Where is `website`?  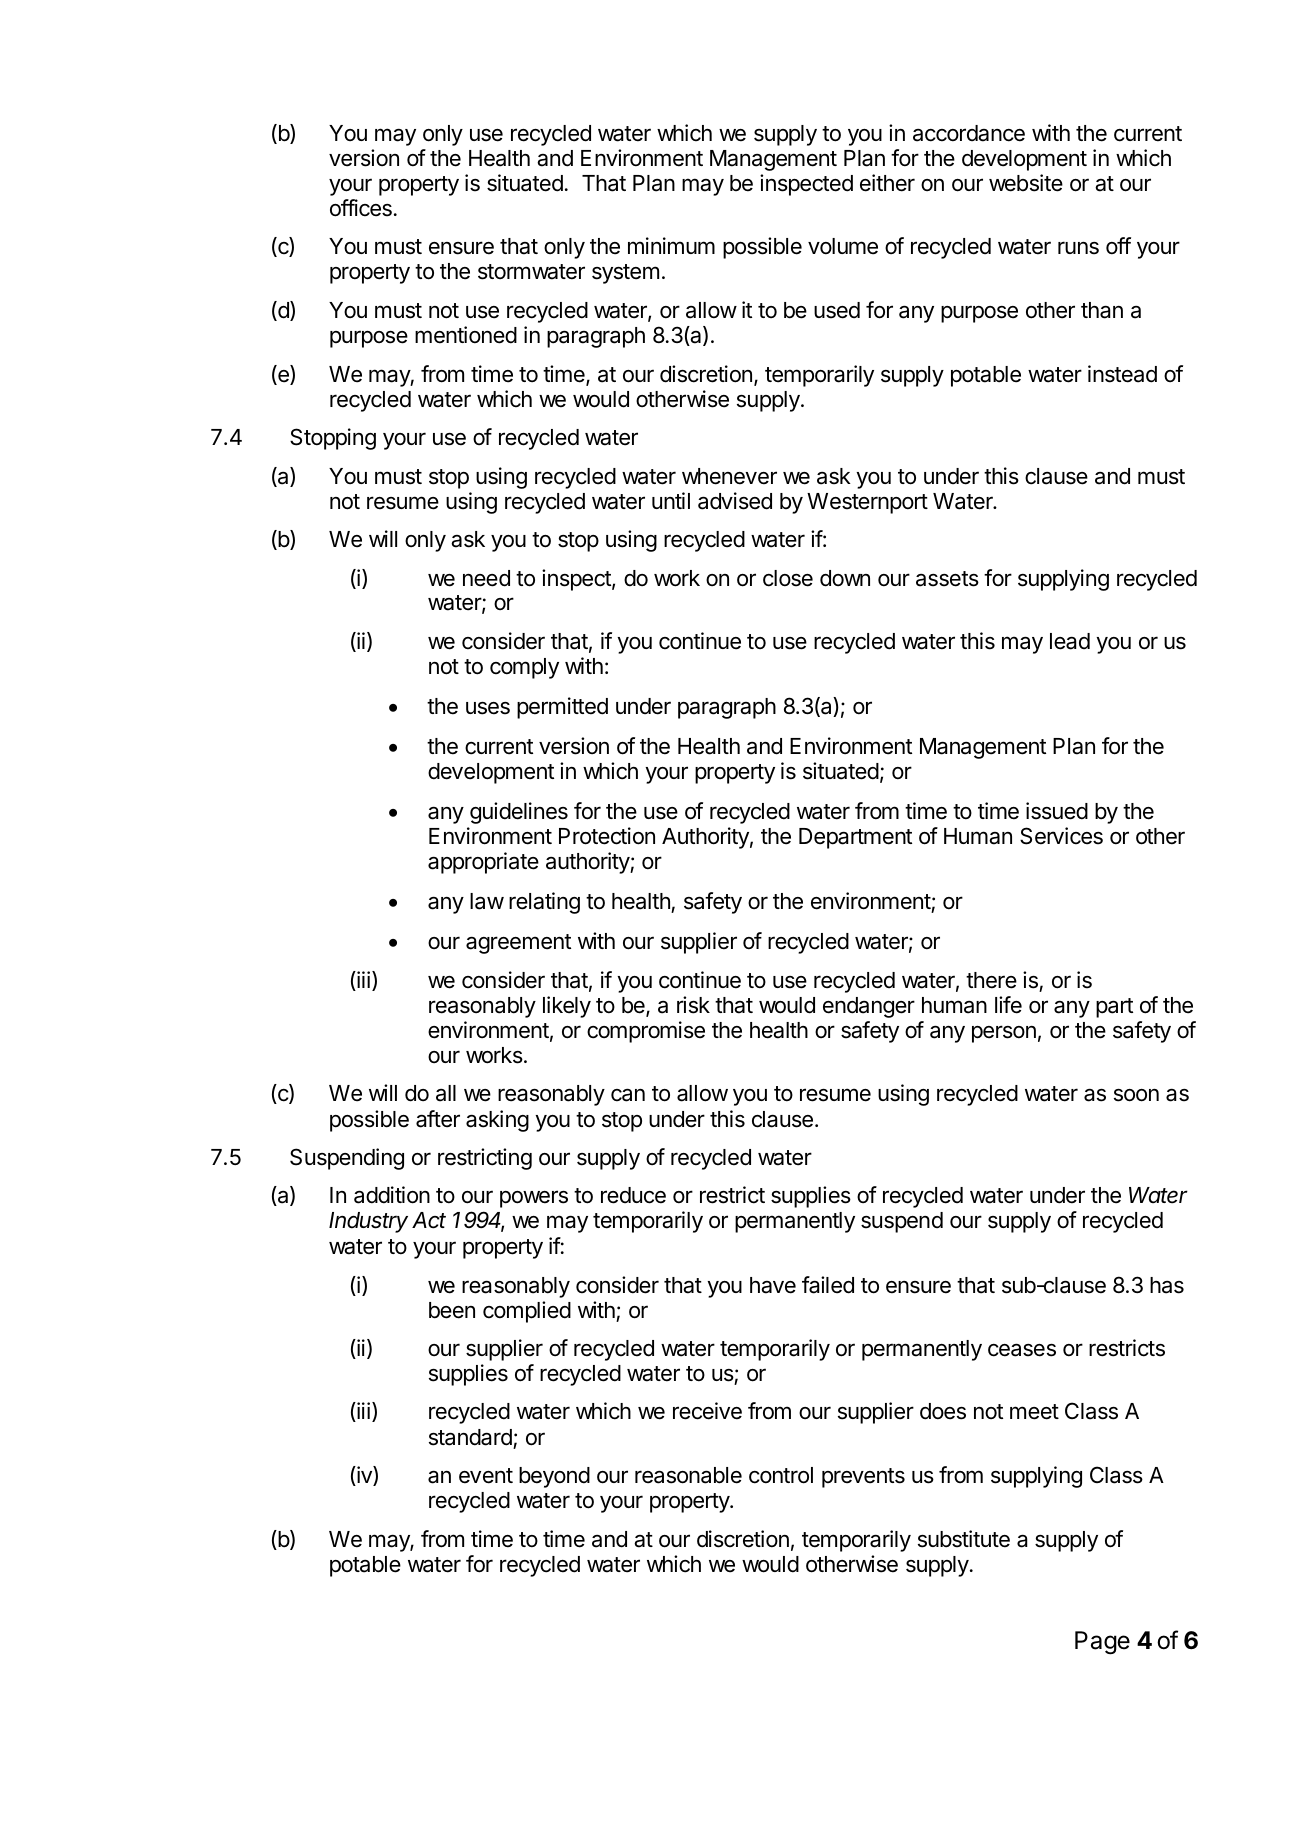 website is located at coordinates (1026, 183).
